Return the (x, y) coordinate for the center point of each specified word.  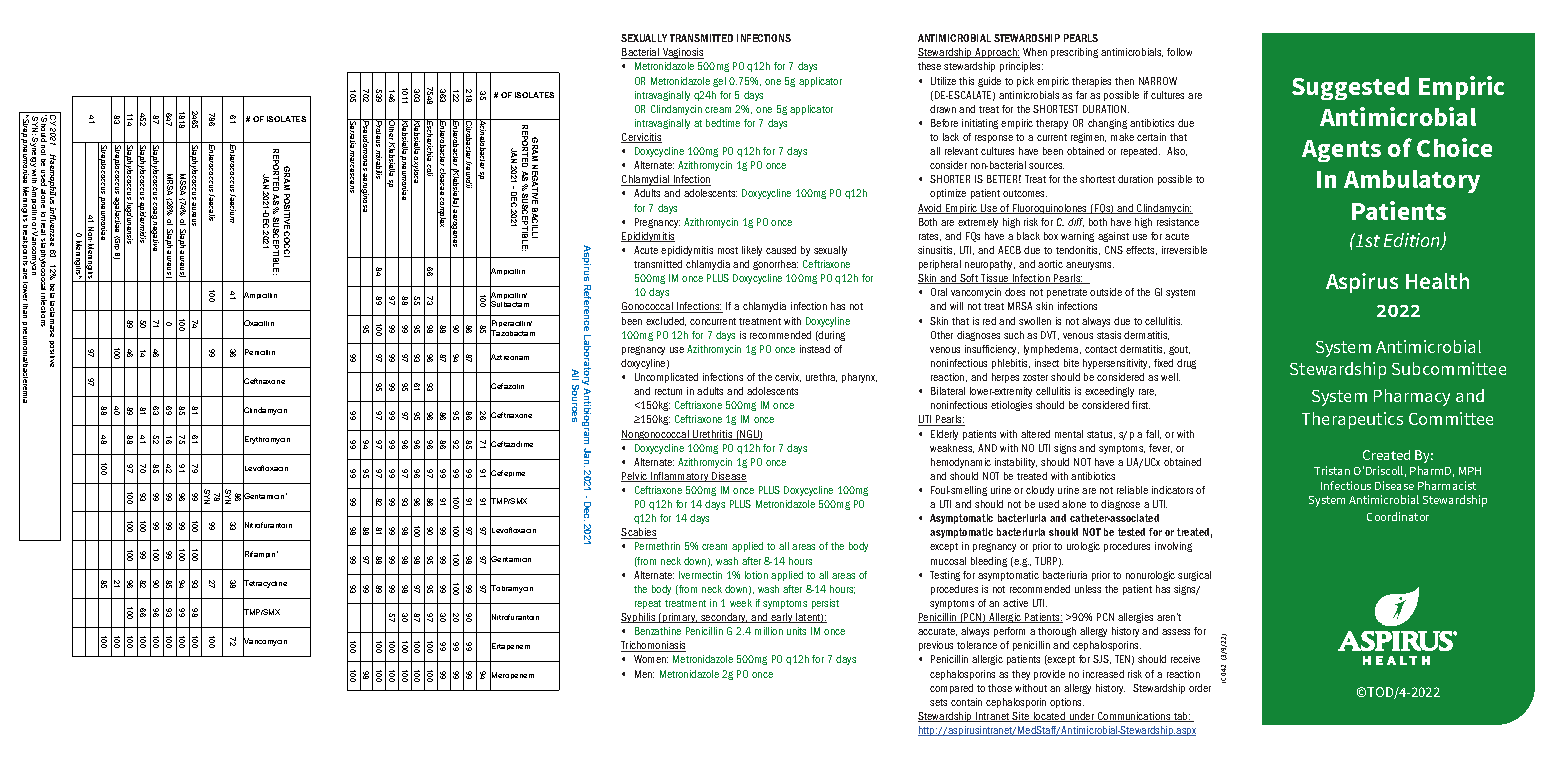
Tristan (1332, 470)
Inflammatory (680, 477)
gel (719, 82)
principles (1021, 67)
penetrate (1067, 293)
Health (1437, 281)
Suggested (1350, 88)
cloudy (1040, 491)
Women (651, 659)
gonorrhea (775, 265)
